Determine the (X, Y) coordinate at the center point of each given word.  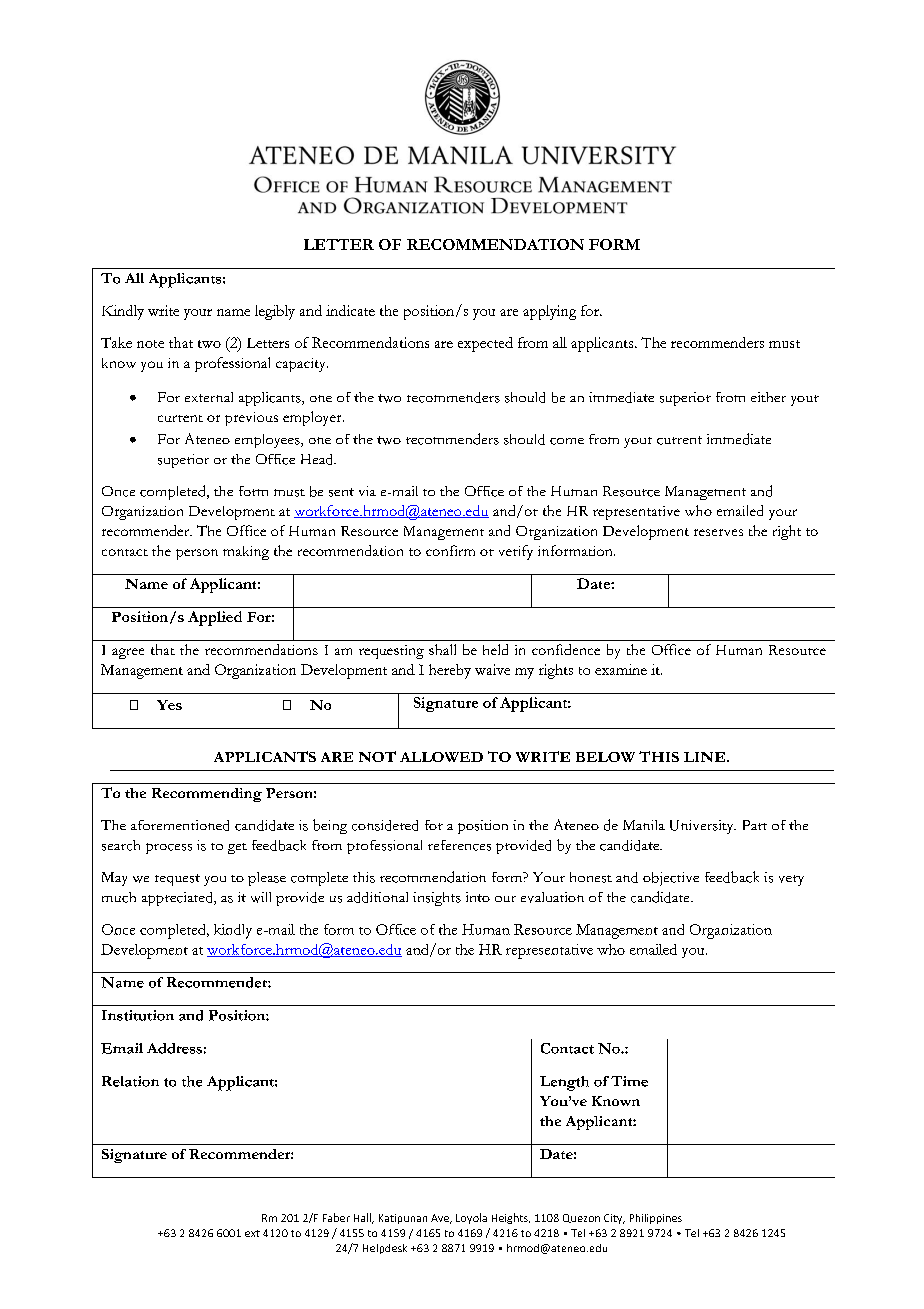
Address (174, 1048)
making (246, 553)
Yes (169, 705)
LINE (706, 757)
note (150, 344)
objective (671, 879)
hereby (450, 671)
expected (485, 344)
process (169, 848)
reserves (718, 532)
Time (629, 1081)
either (768, 397)
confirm (450, 550)
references (459, 845)
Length (564, 1083)
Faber (336, 1217)
